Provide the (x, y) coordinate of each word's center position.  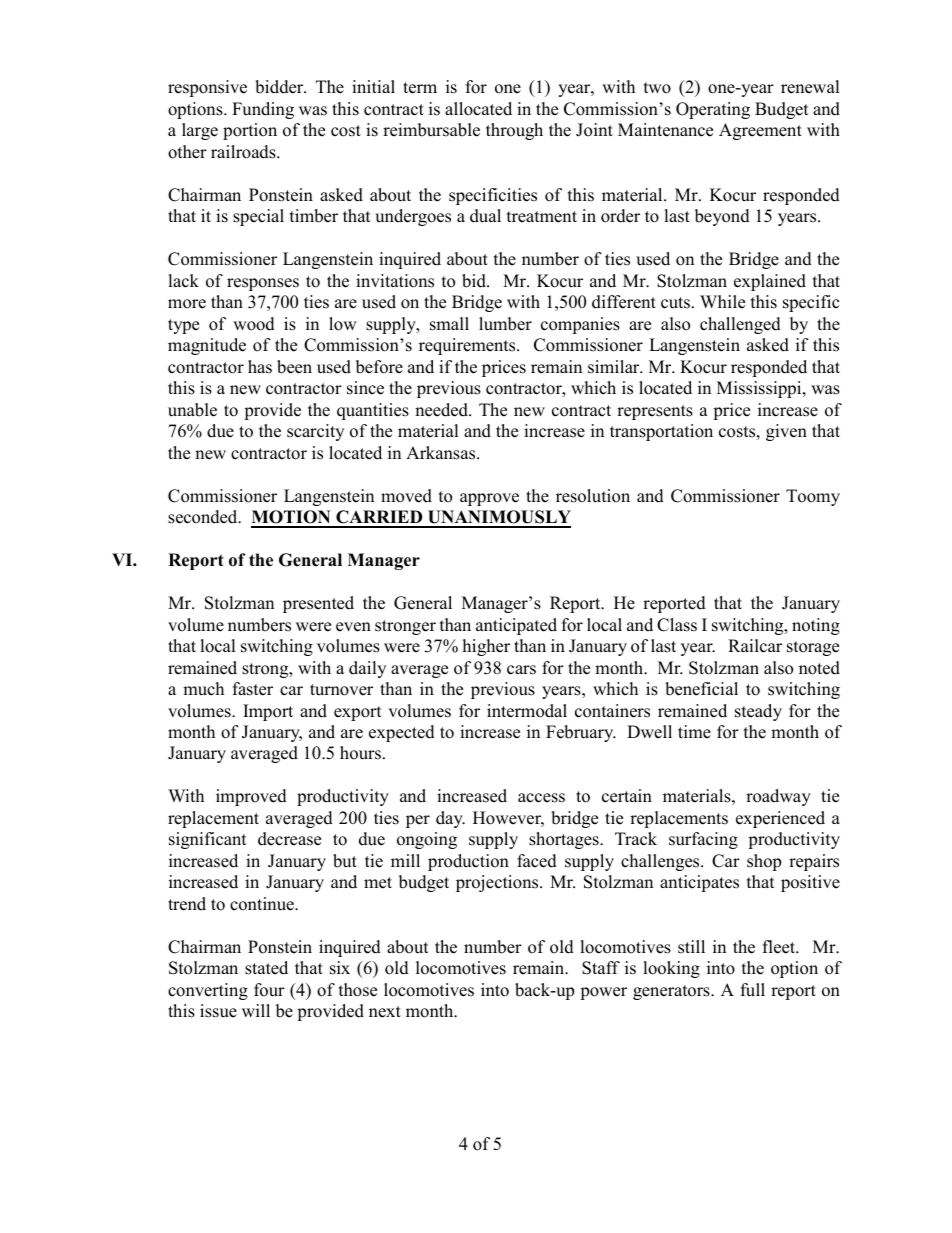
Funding (263, 110)
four (269, 990)
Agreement (760, 131)
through (514, 131)
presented (318, 604)
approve (489, 499)
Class (677, 625)
